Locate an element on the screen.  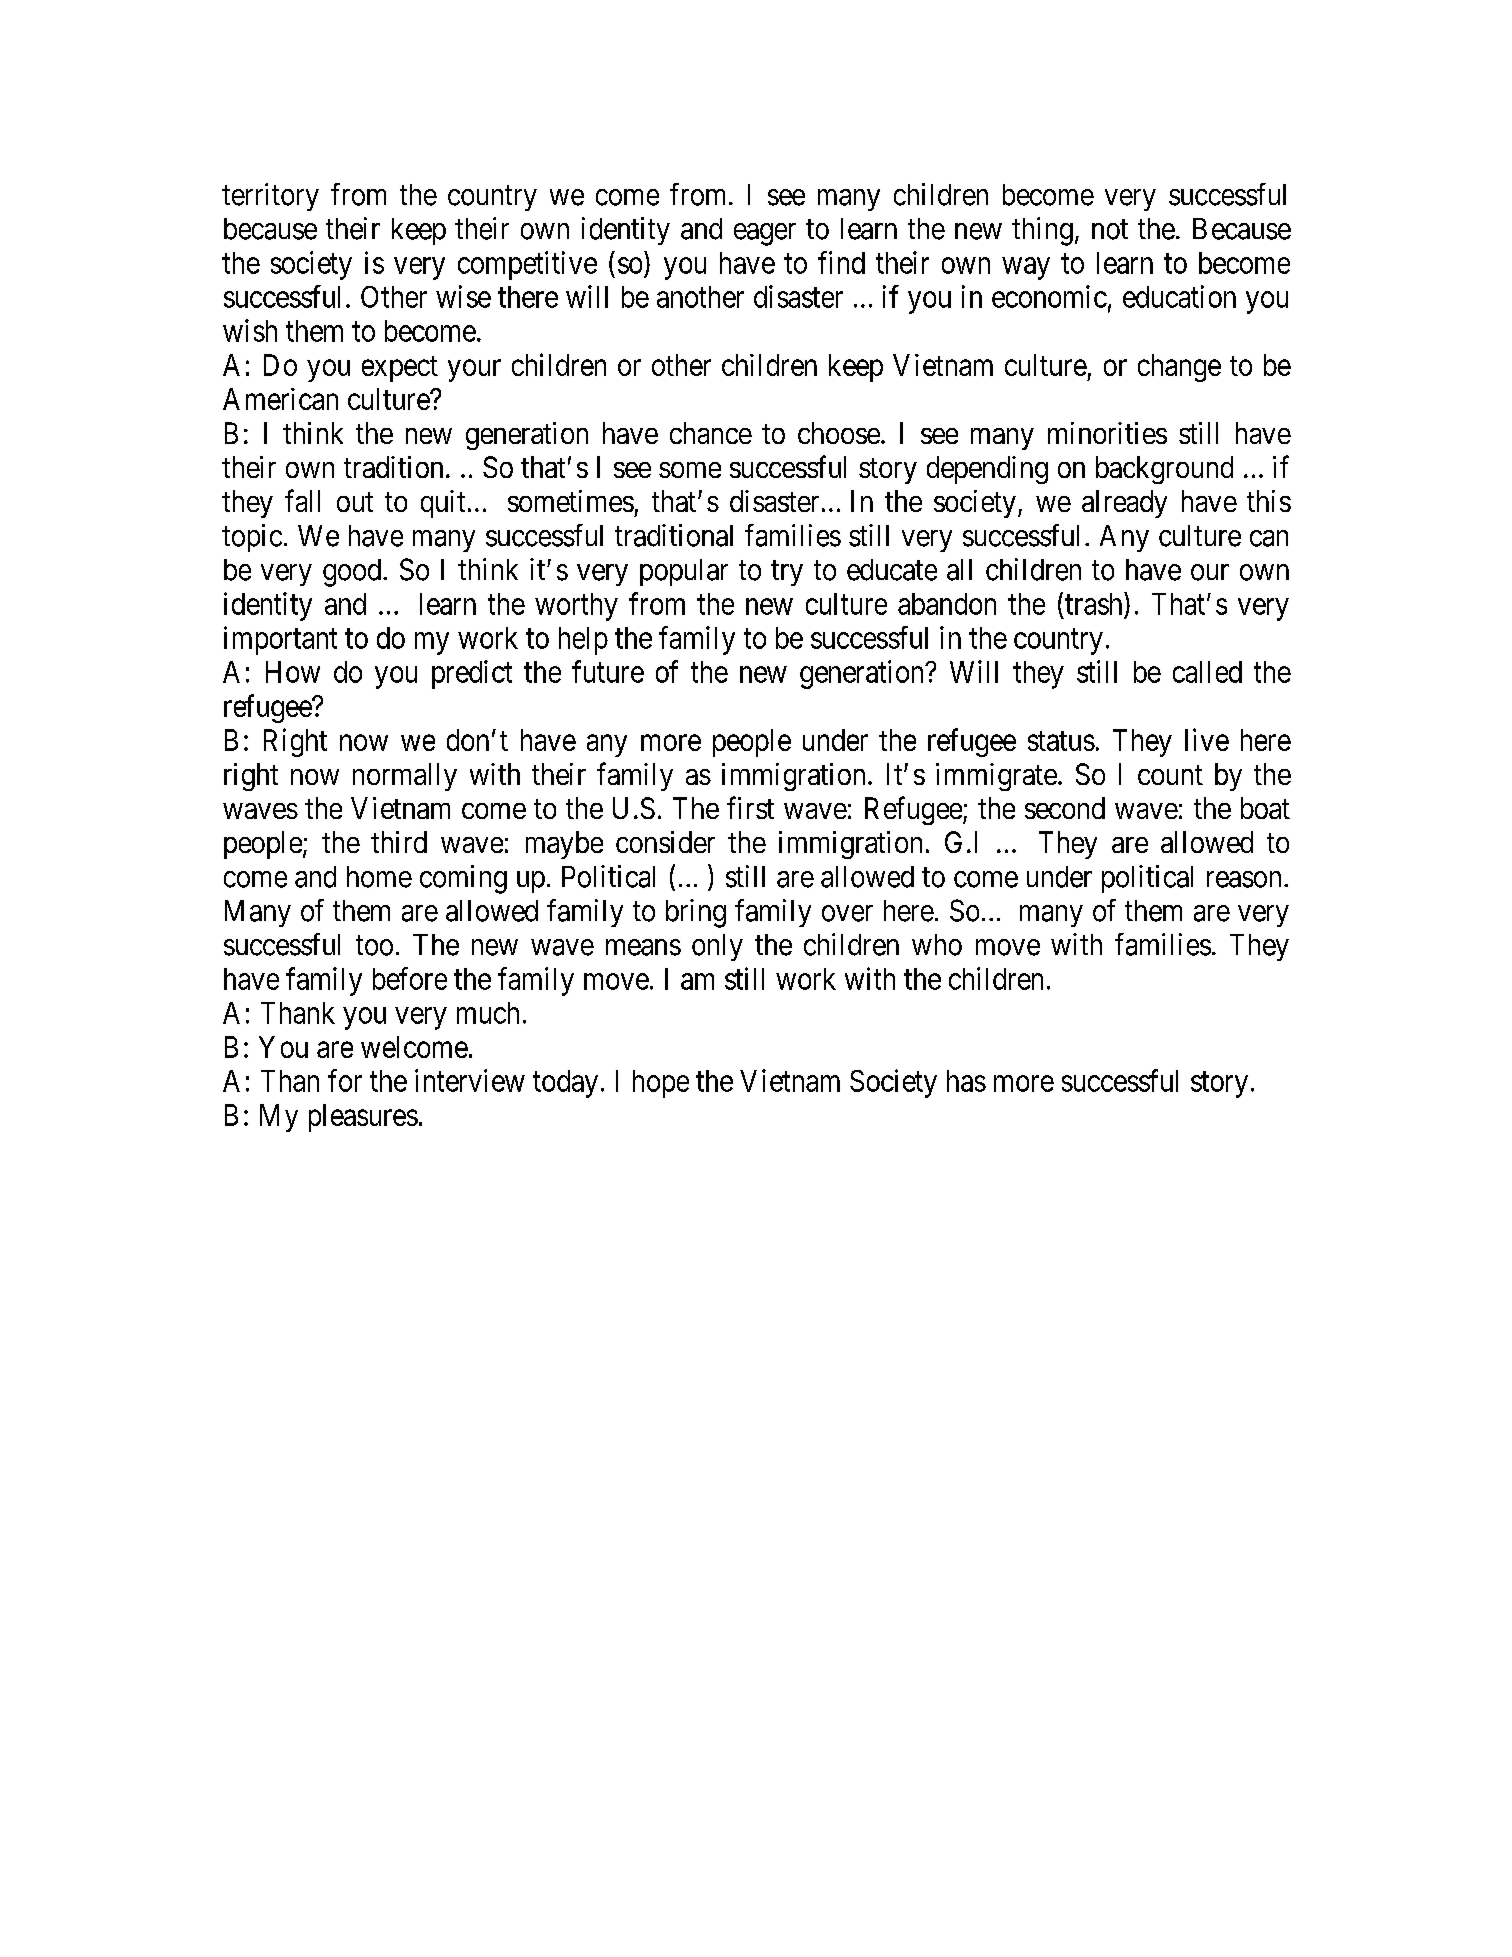
change is located at coordinates (1179, 368).
